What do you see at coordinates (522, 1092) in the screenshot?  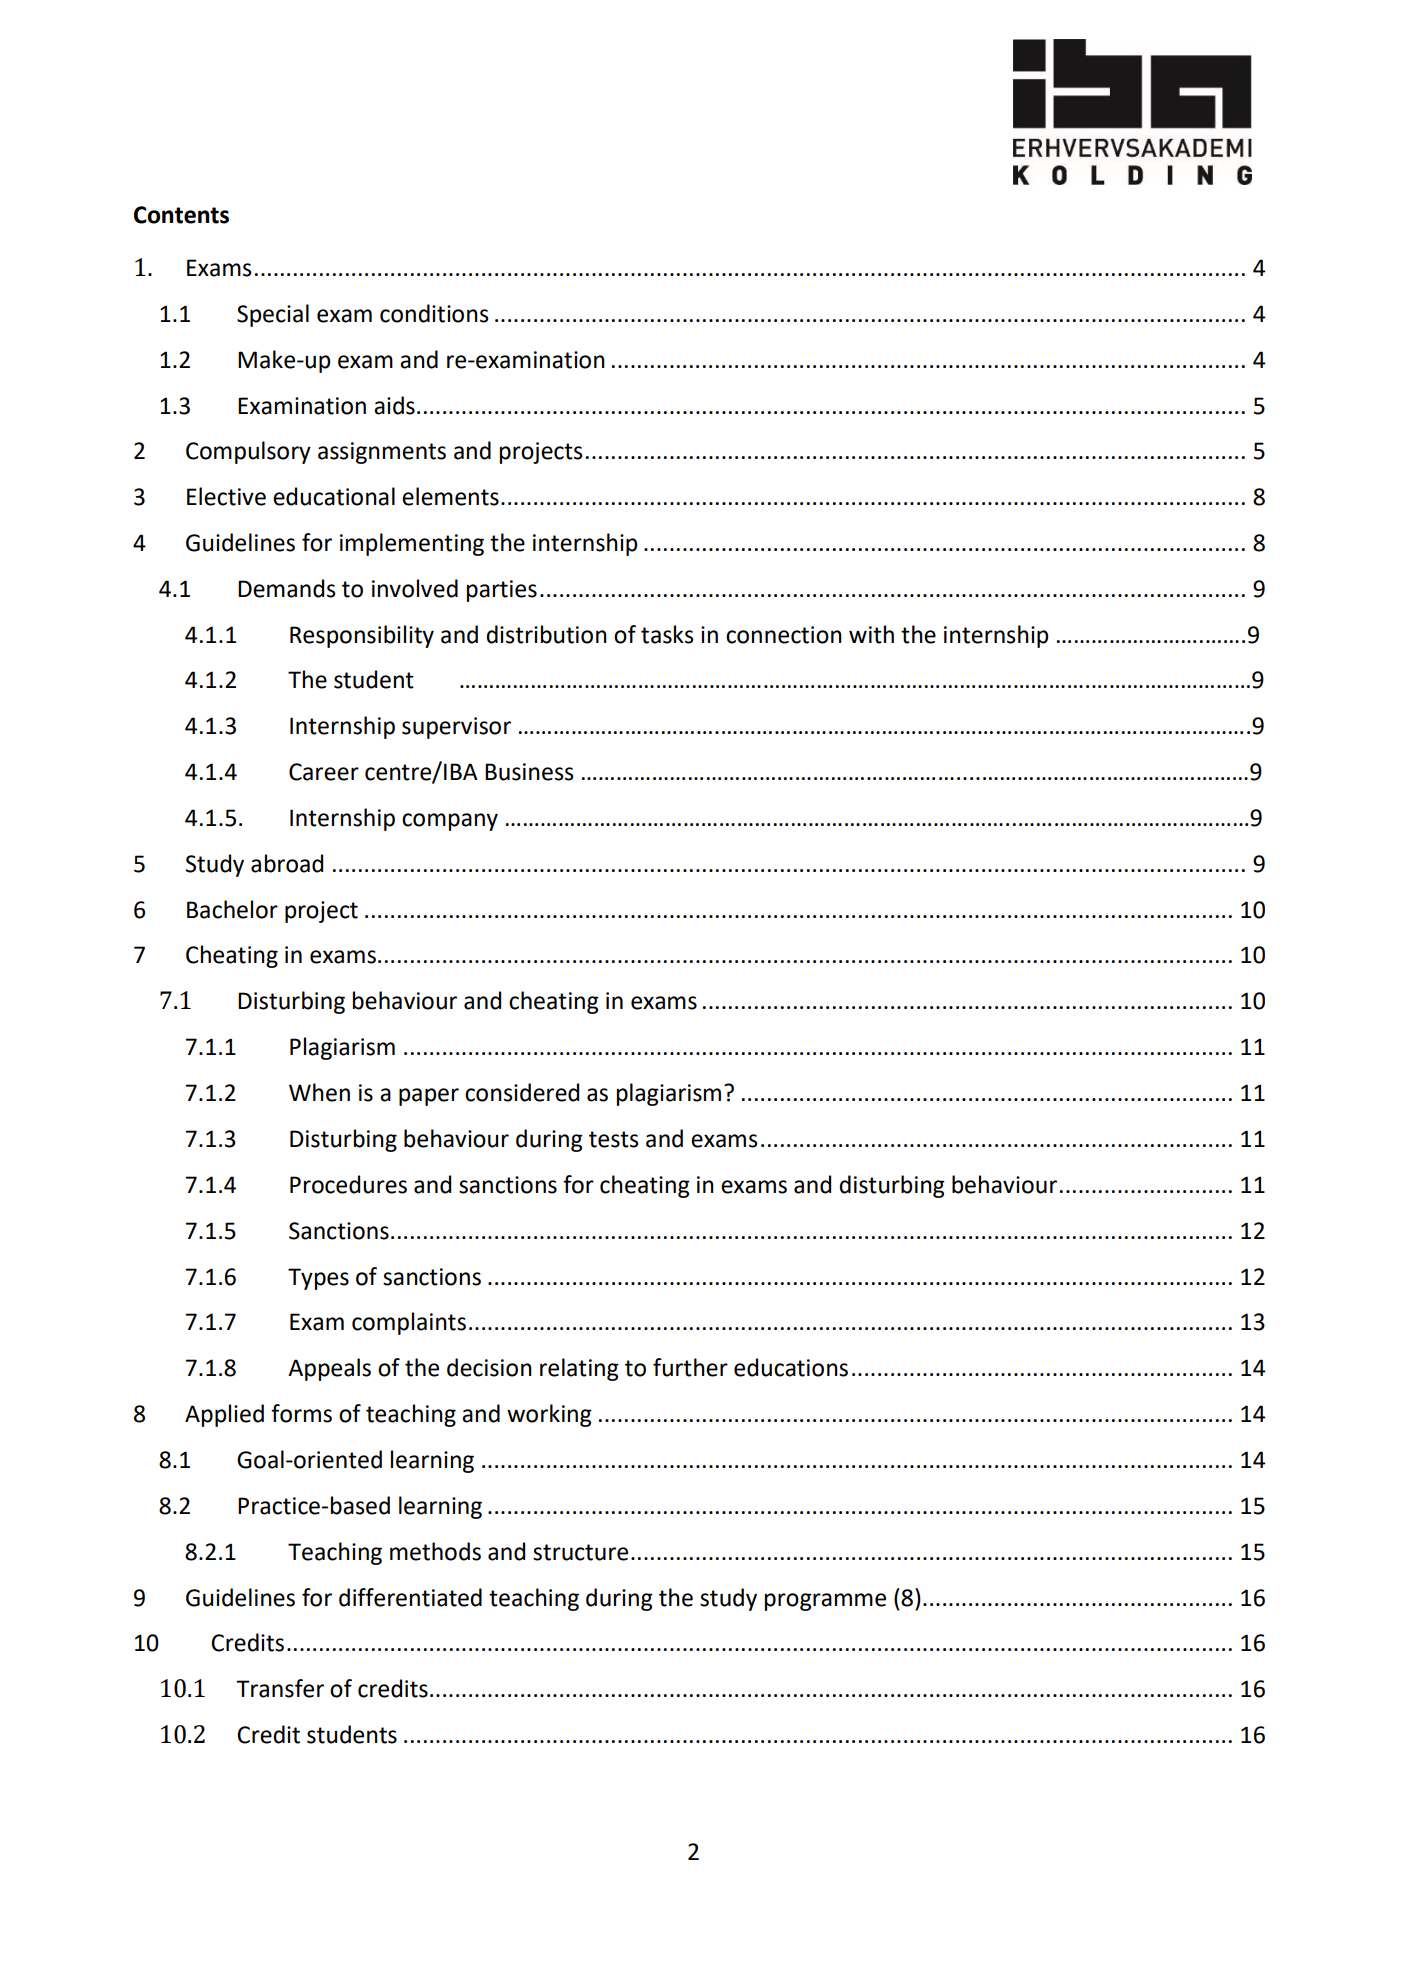 I see `considered` at bounding box center [522, 1092].
